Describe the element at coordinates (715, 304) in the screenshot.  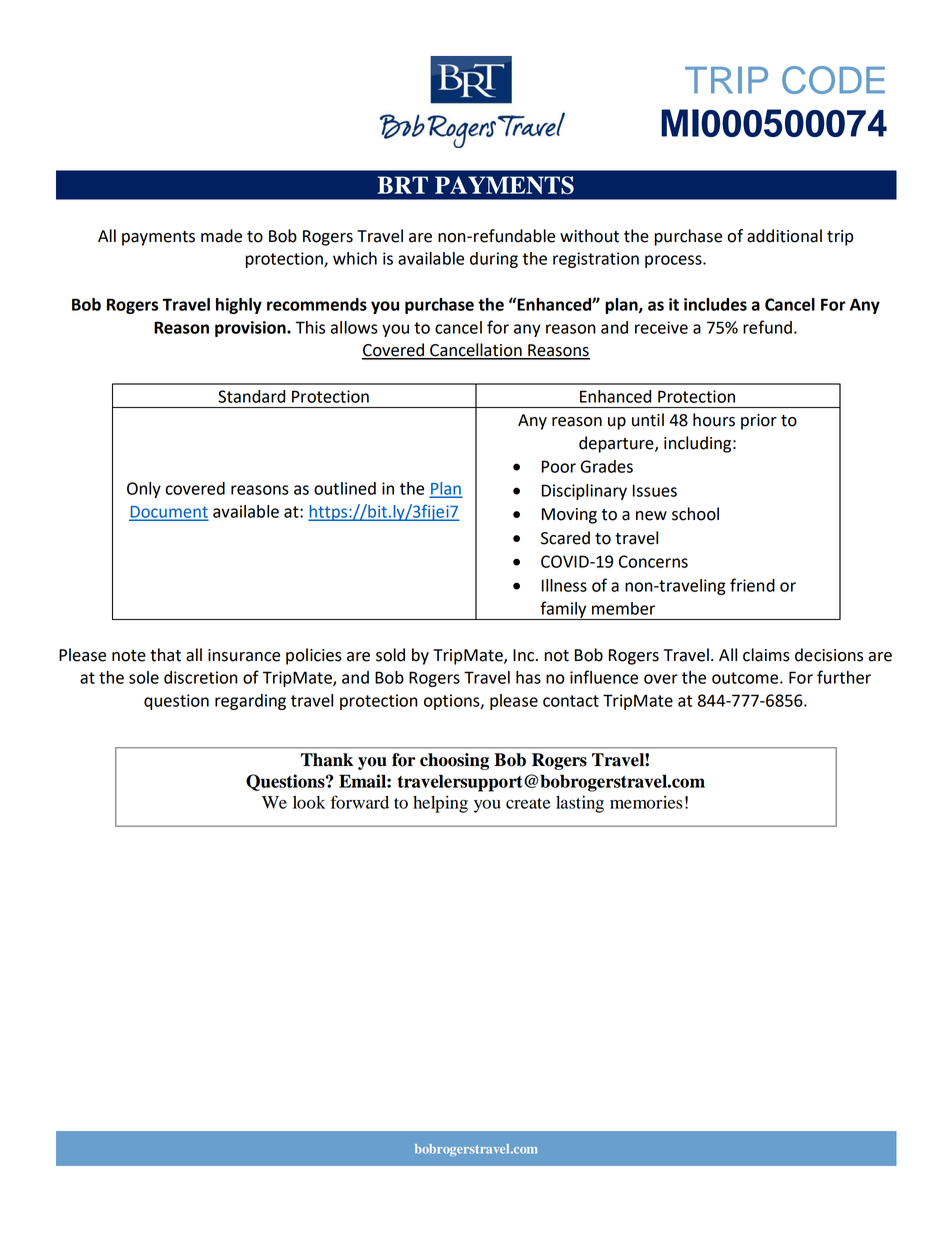
I see `includes` at that location.
